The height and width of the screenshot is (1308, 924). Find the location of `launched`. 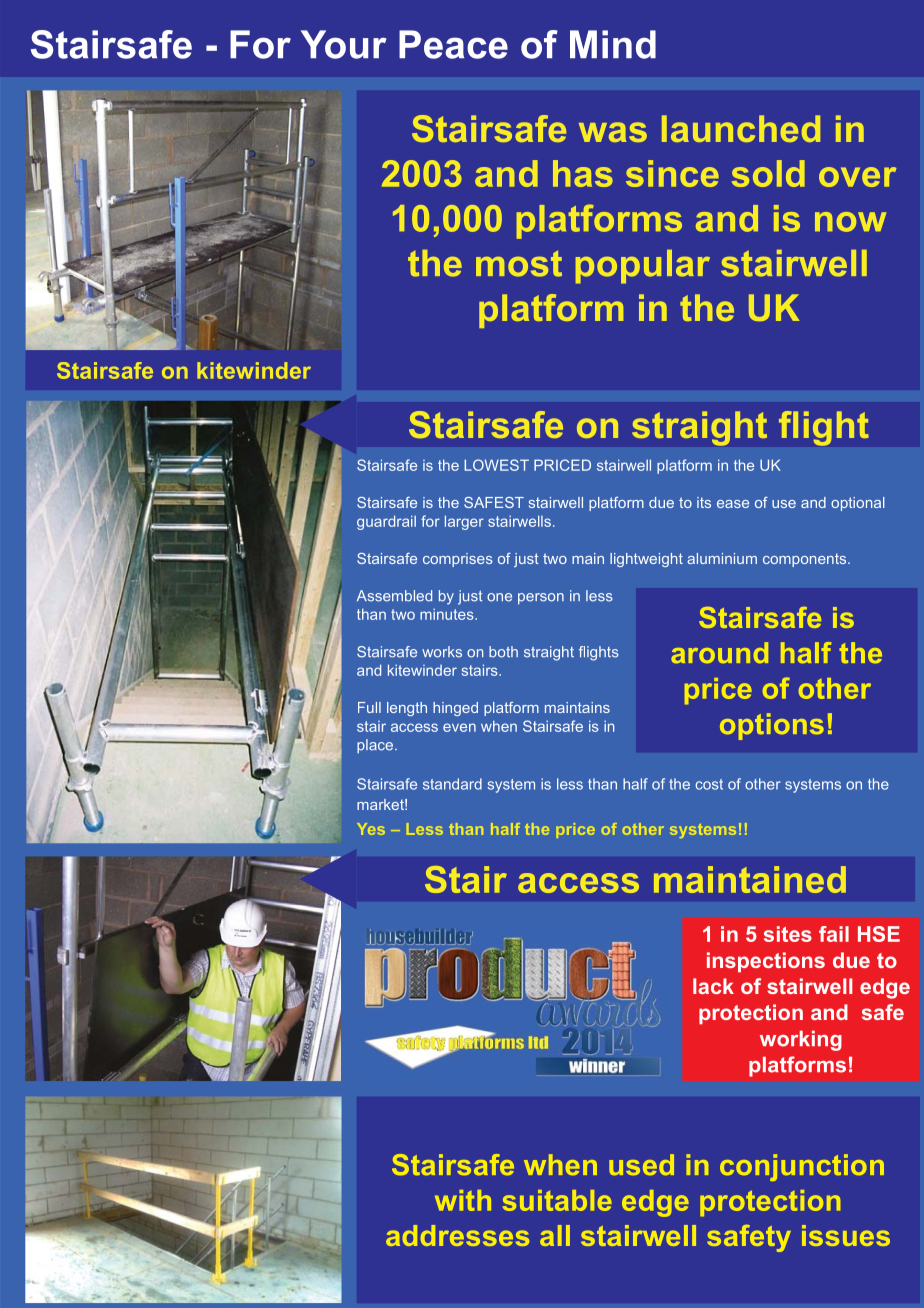

launched is located at coordinates (741, 128).
